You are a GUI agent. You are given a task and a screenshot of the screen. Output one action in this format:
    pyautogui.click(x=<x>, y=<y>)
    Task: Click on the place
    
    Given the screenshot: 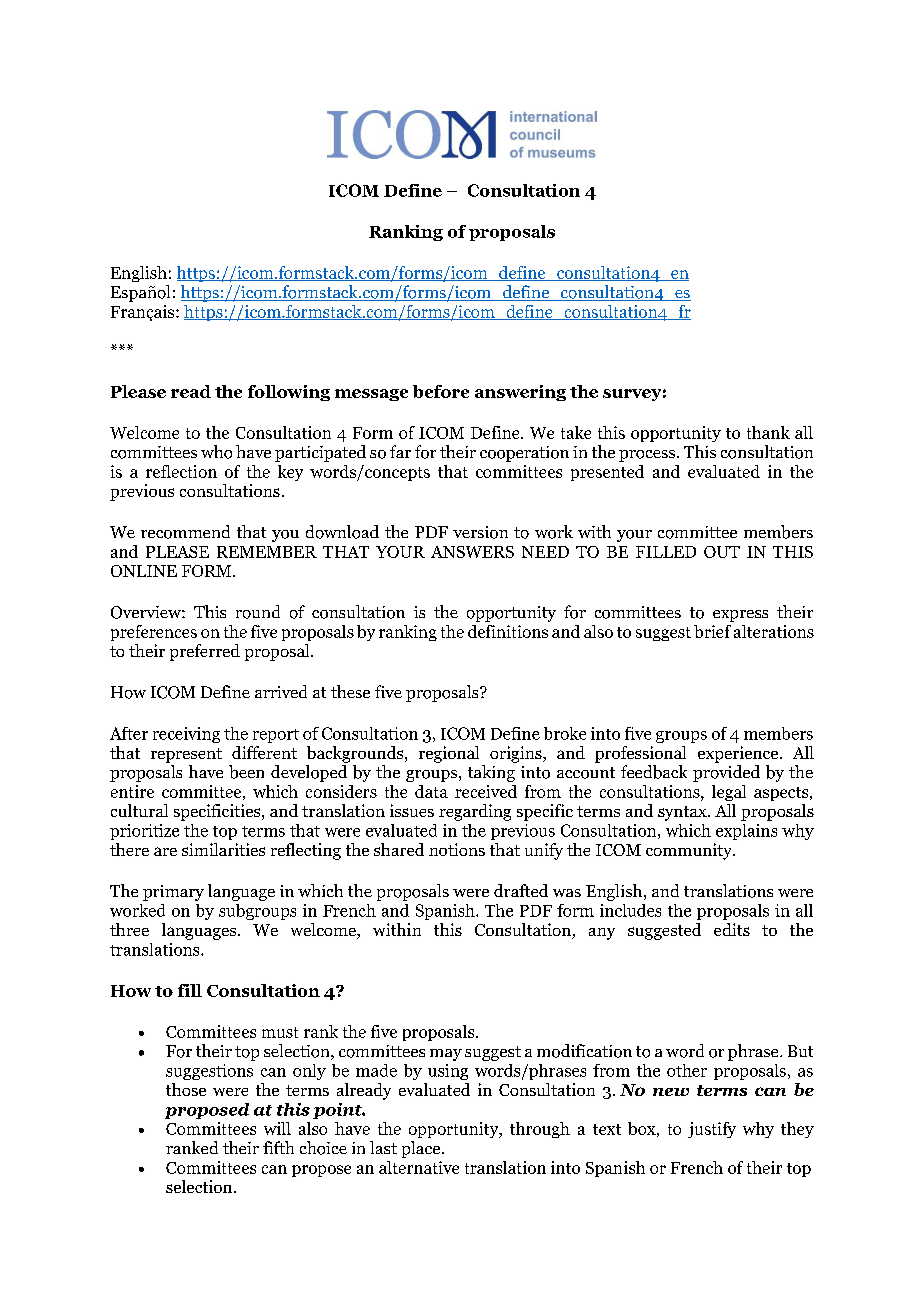 What is the action you would take?
    pyautogui.click(x=422, y=1149)
